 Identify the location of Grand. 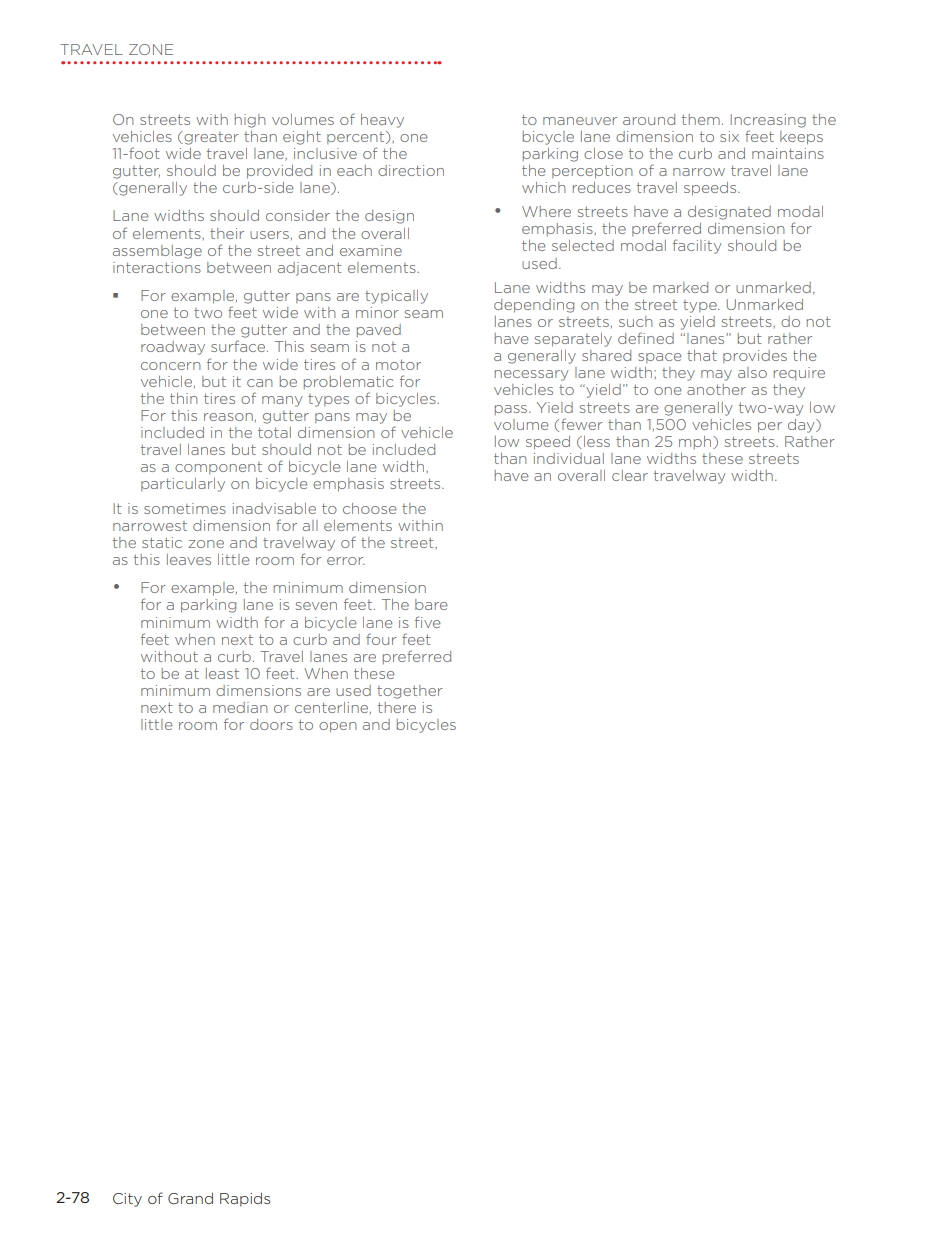
(190, 1198).
